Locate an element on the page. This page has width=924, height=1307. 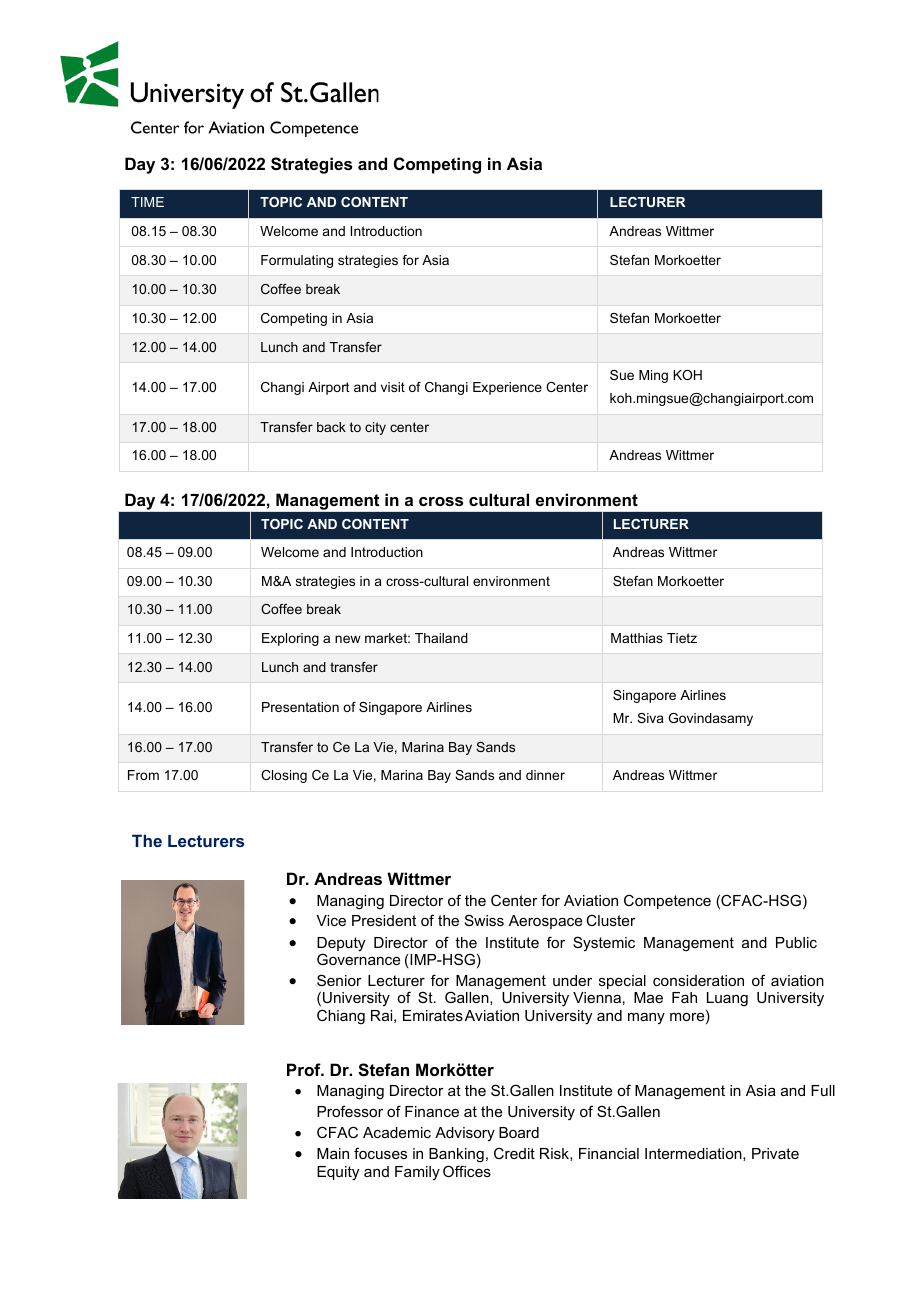
Experience is located at coordinates (507, 388).
